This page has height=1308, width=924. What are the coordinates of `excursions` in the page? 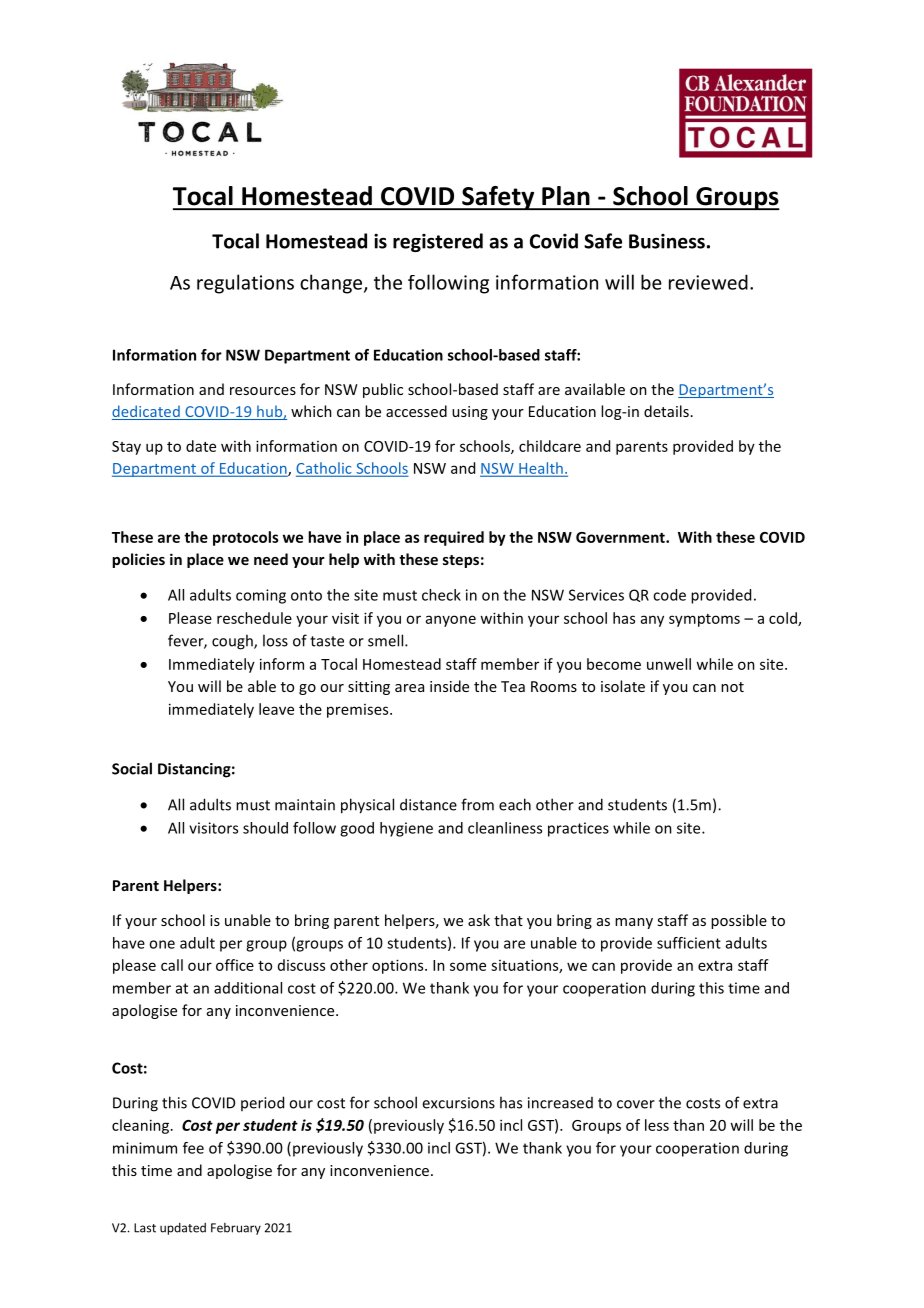 It's located at (458, 1103).
